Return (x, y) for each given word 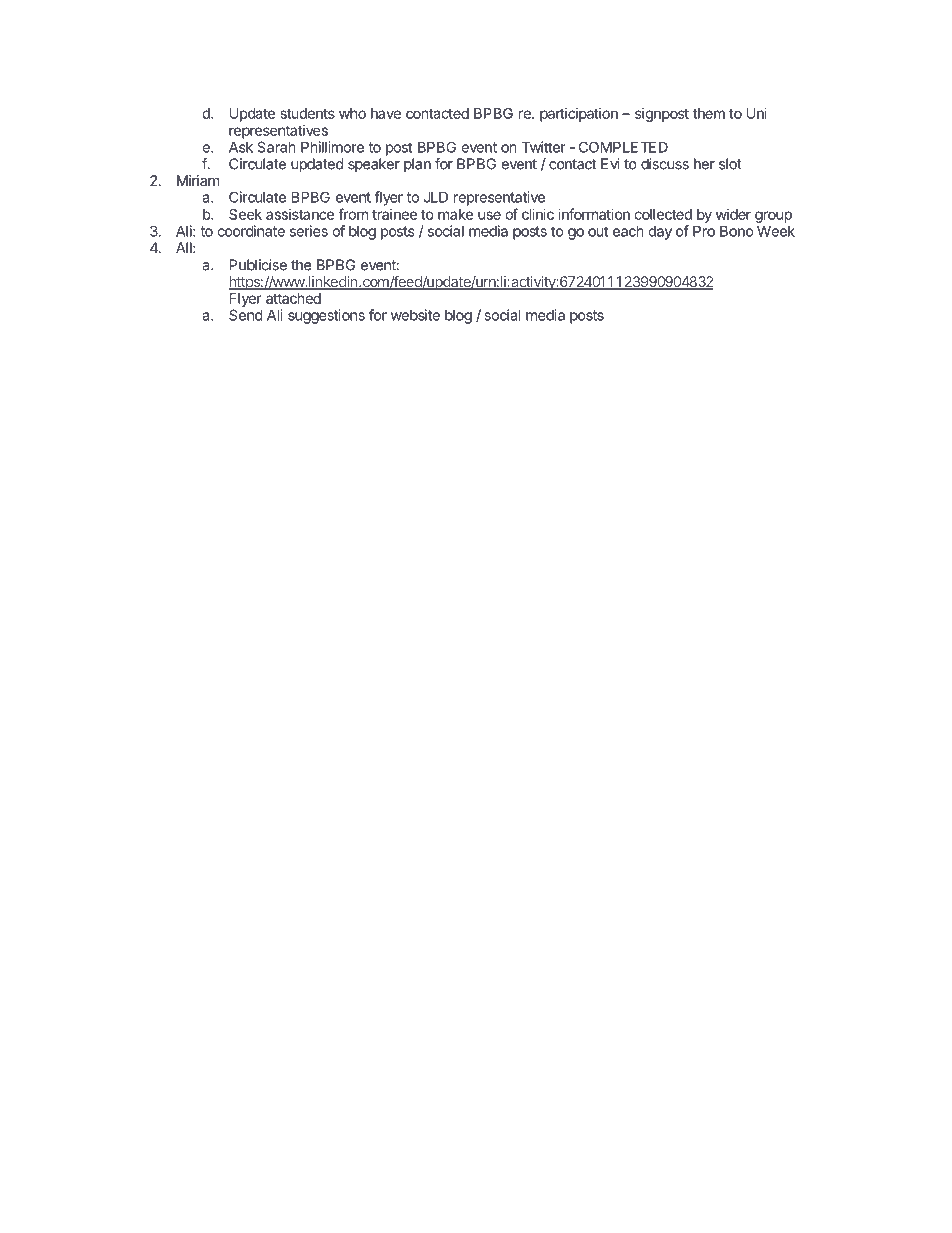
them (709, 113)
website (415, 315)
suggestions (326, 316)
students (308, 113)
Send (245, 315)
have (386, 113)
